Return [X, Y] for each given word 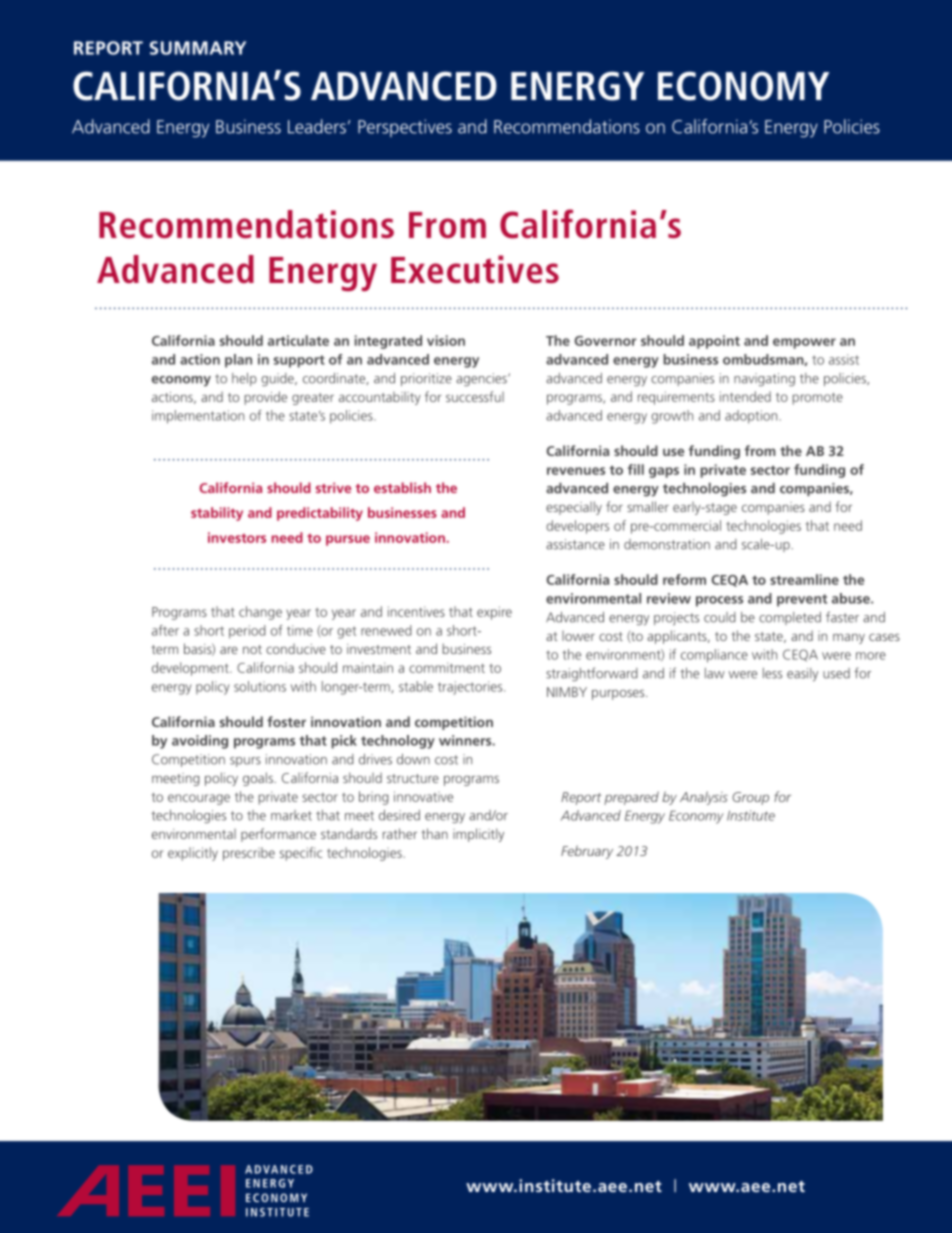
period [247, 632]
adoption [751, 417]
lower [578, 636]
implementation [198, 417]
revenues [576, 471]
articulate [298, 340]
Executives [475, 269]
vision [446, 340]
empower [804, 343]
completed [790, 618]
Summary [198, 48]
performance [278, 835]
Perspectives [405, 128]
